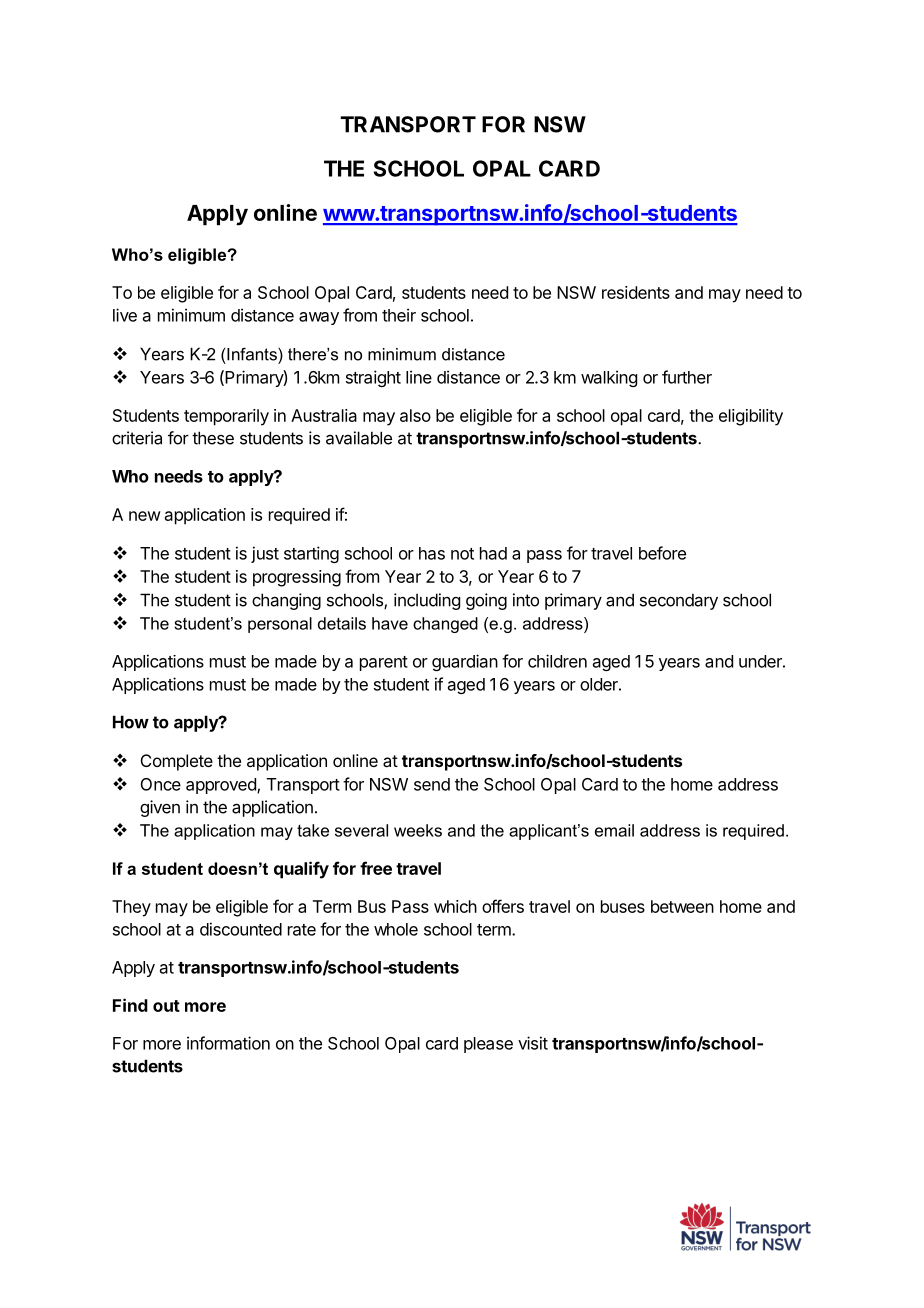 This screenshot has width=924, height=1308. I want to click on just, so click(265, 554).
